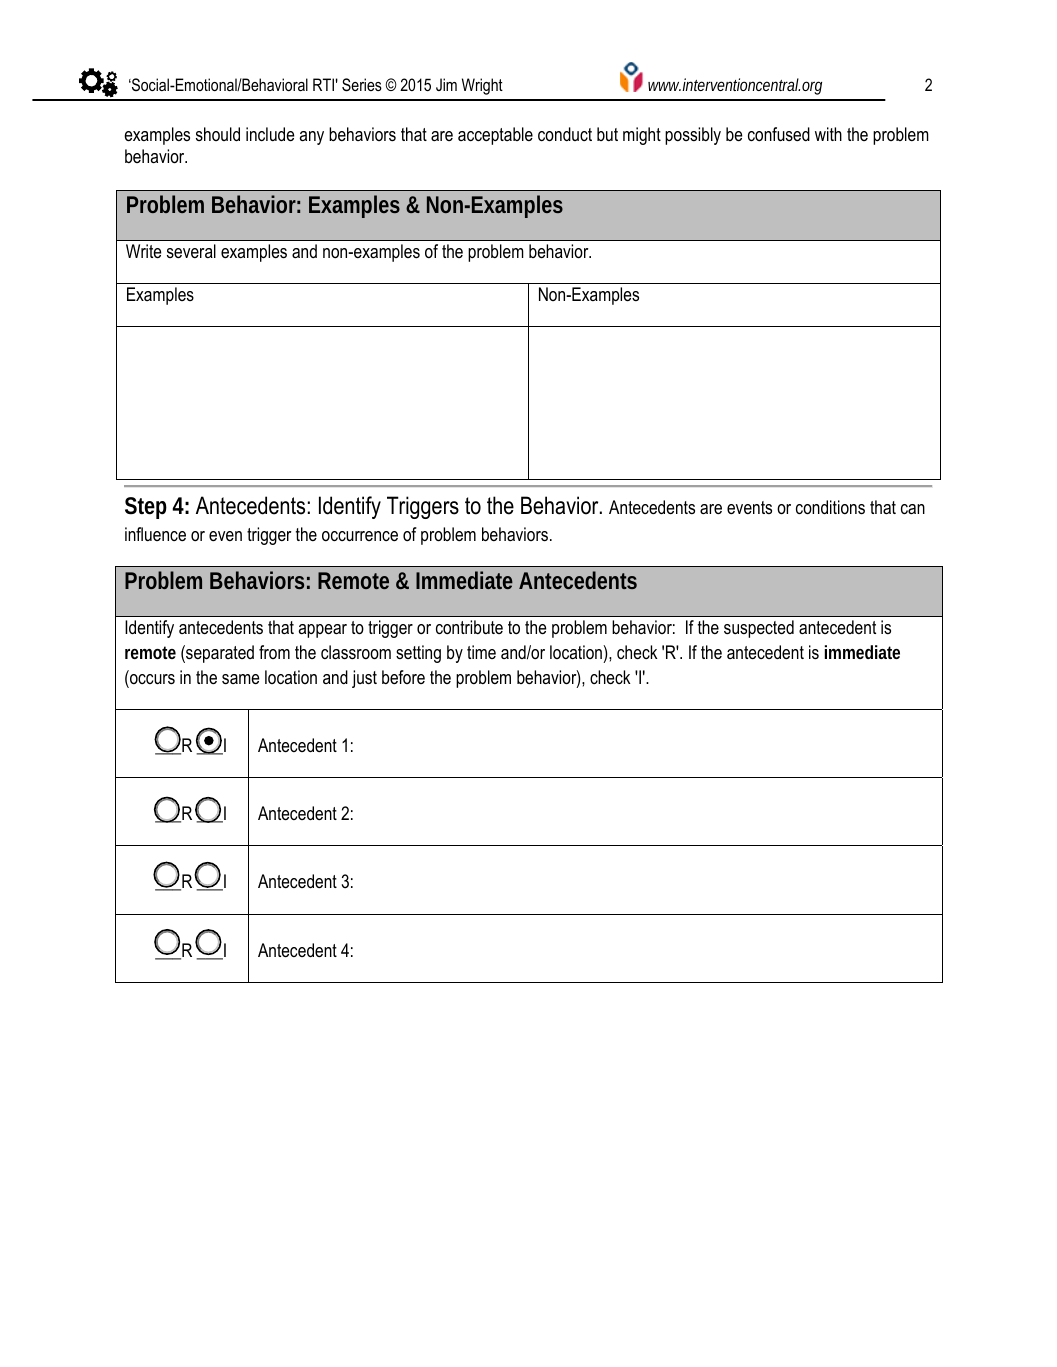 The width and height of the page is (1057, 1367). Describe the element at coordinates (779, 134) in the page. I see `confused` at that location.
